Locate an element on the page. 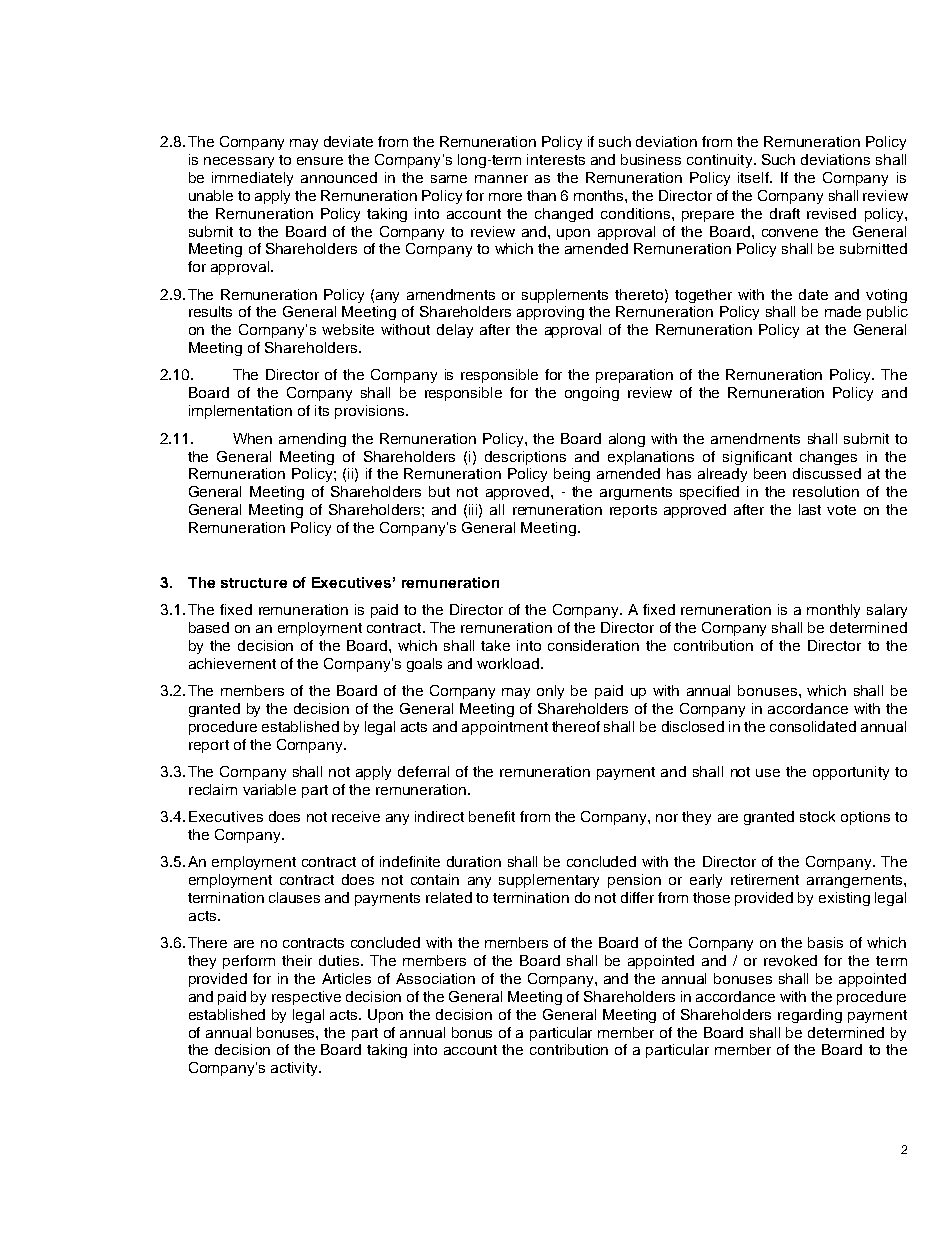 The image size is (952, 1233). structure is located at coordinates (254, 583).
